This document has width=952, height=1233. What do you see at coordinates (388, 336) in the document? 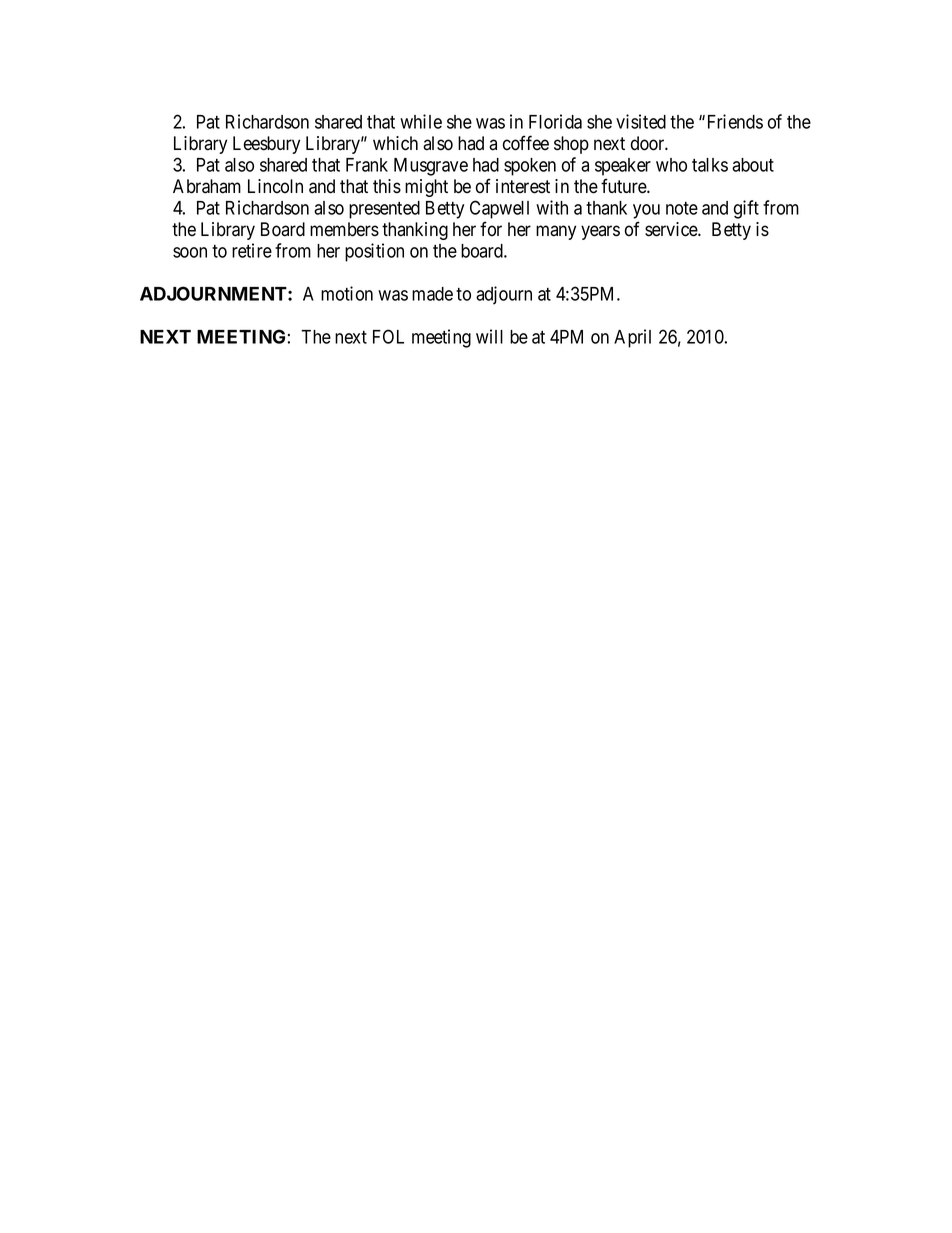
I see `FOL` at bounding box center [388, 336].
